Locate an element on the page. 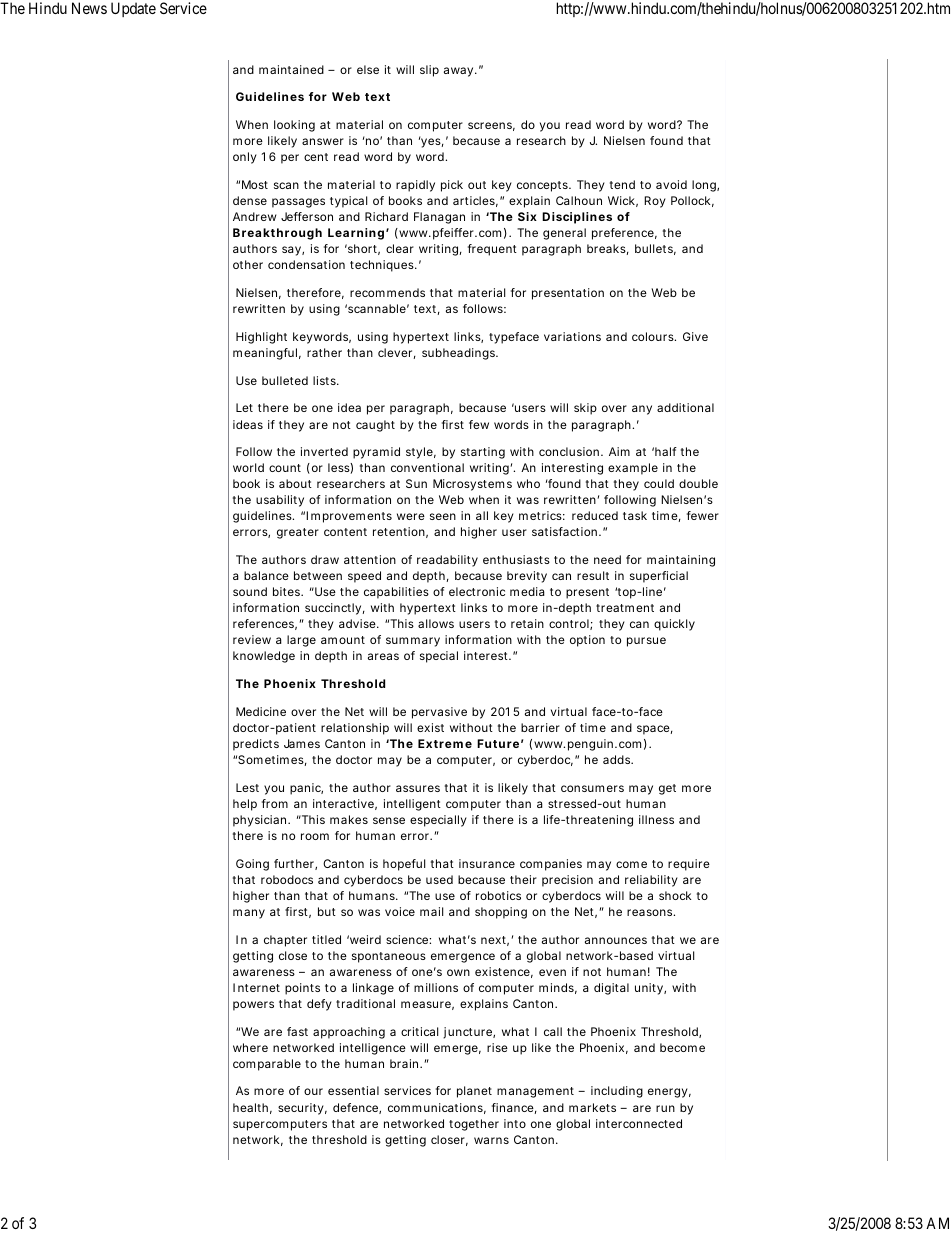 Image resolution: width=952 pixels, height=1233 pixels. tend is located at coordinates (622, 184).
